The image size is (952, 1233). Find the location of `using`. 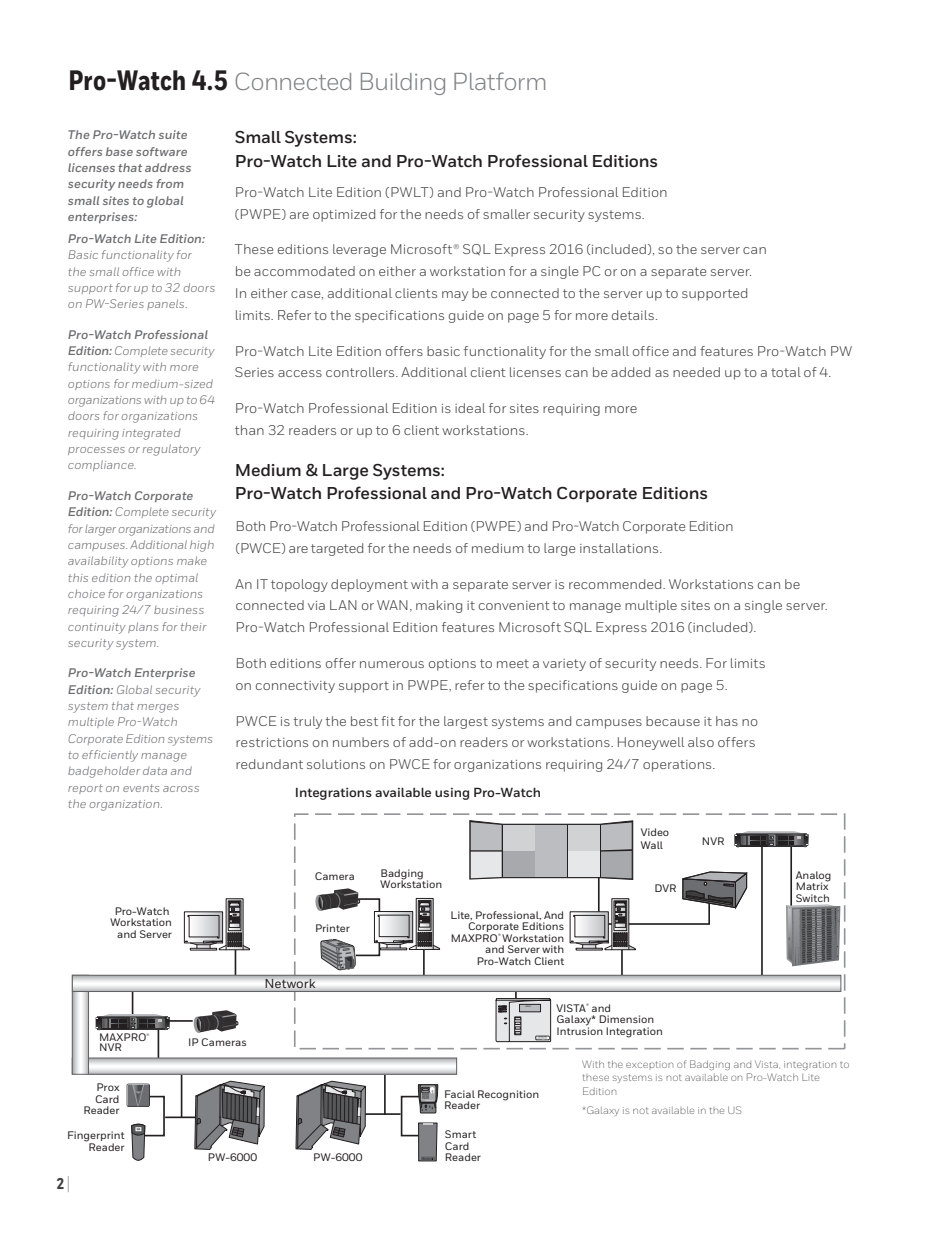

using is located at coordinates (452, 794).
